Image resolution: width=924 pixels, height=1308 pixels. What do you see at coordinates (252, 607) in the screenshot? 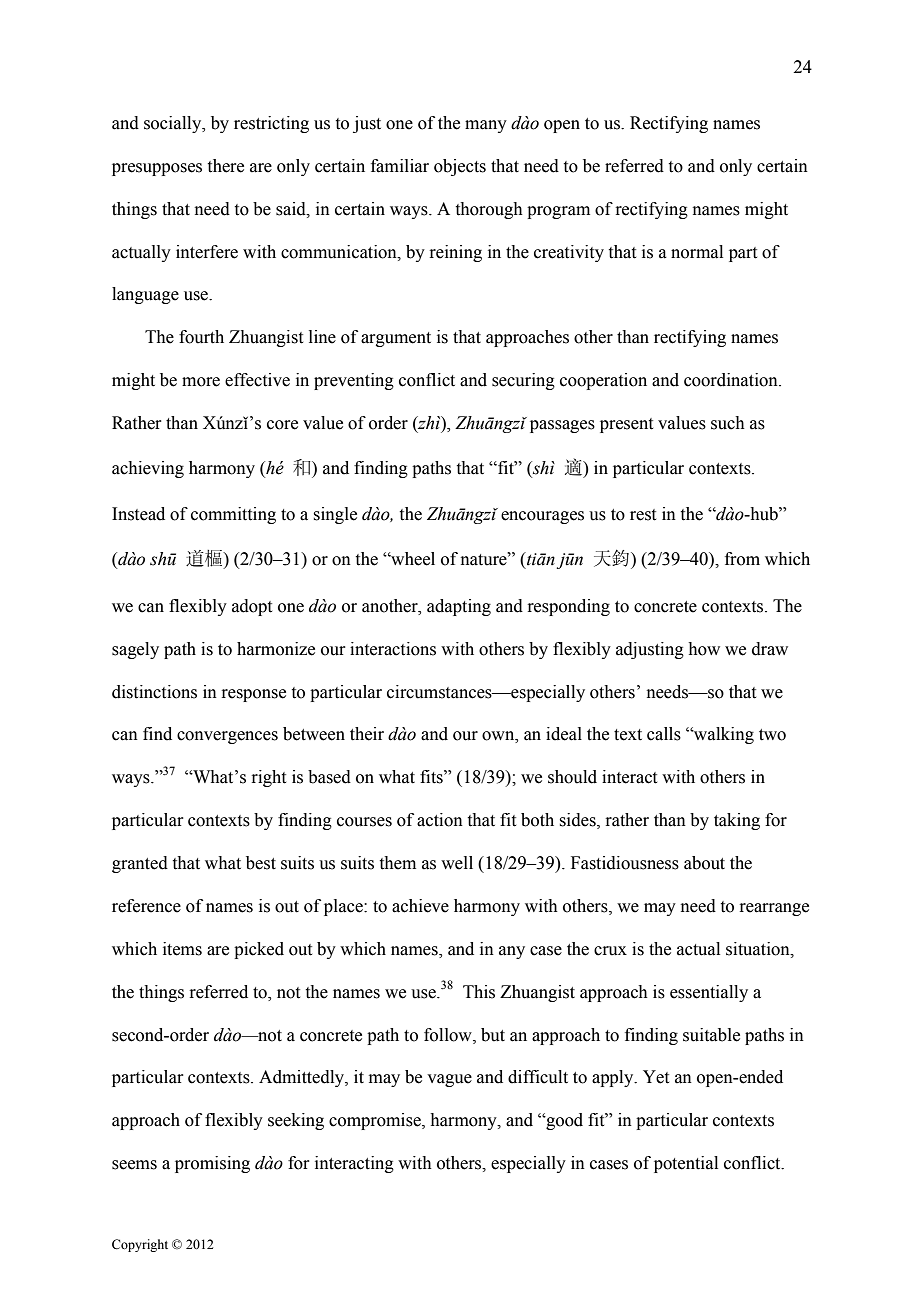
I see `adopt` at bounding box center [252, 607].
